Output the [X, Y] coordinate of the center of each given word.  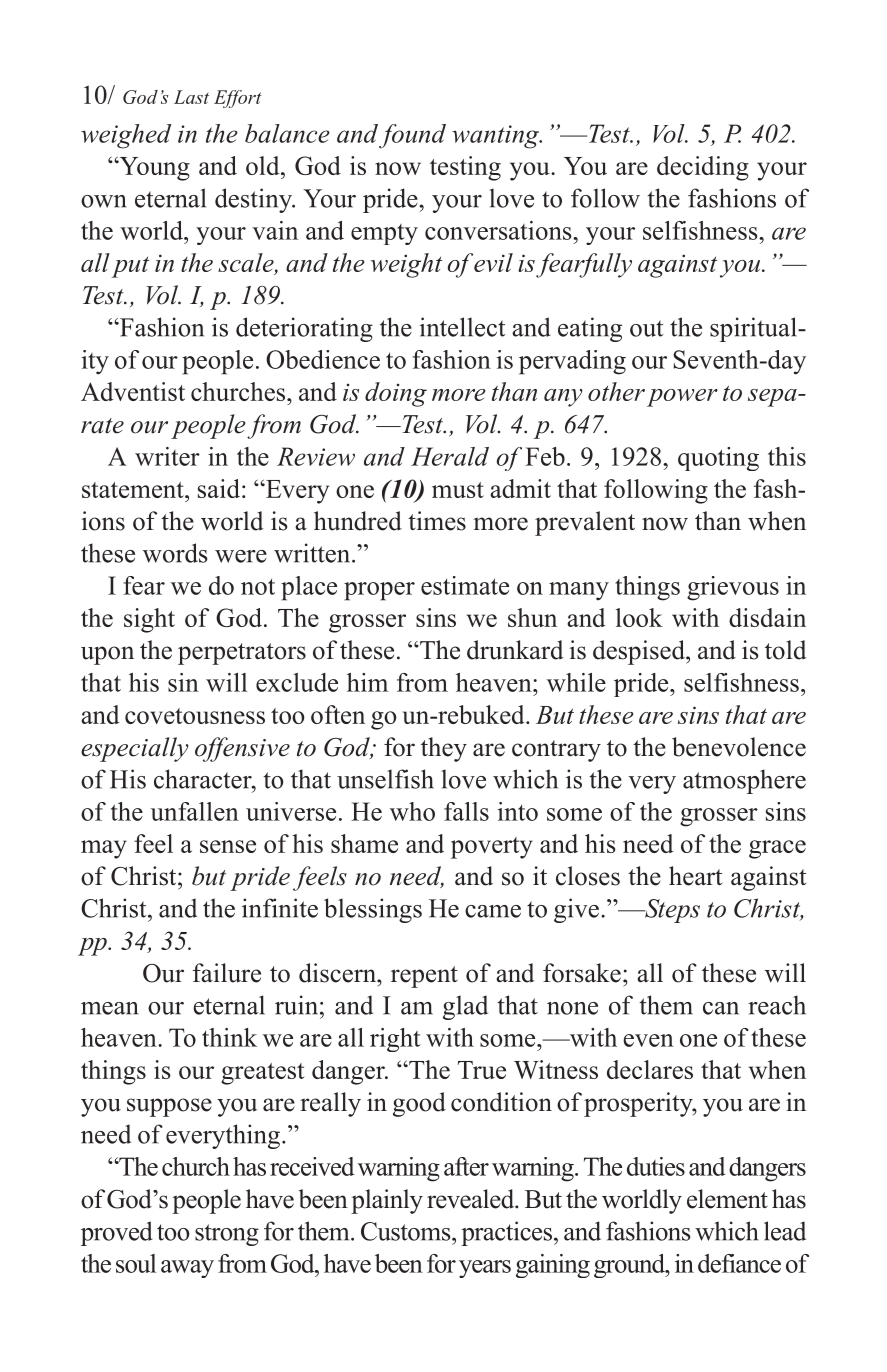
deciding [703, 168]
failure [227, 973]
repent [424, 977]
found [412, 136]
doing [396, 394]
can [721, 1008]
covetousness [195, 716]
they [444, 749]
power [682, 398]
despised [640, 652]
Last [191, 97]
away [187, 1269]
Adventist [133, 391]
